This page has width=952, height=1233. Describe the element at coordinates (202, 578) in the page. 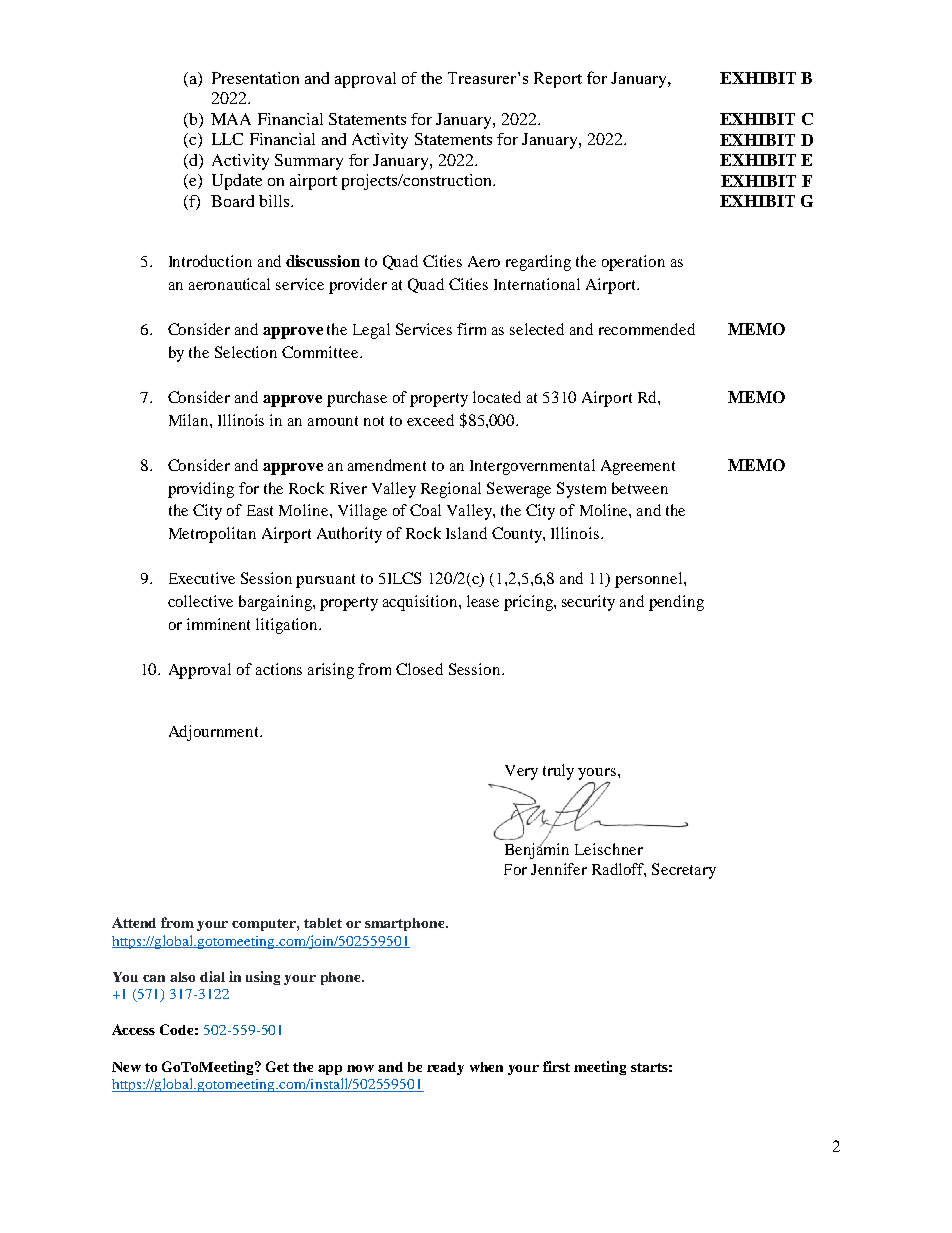

I see `Executive` at that location.
